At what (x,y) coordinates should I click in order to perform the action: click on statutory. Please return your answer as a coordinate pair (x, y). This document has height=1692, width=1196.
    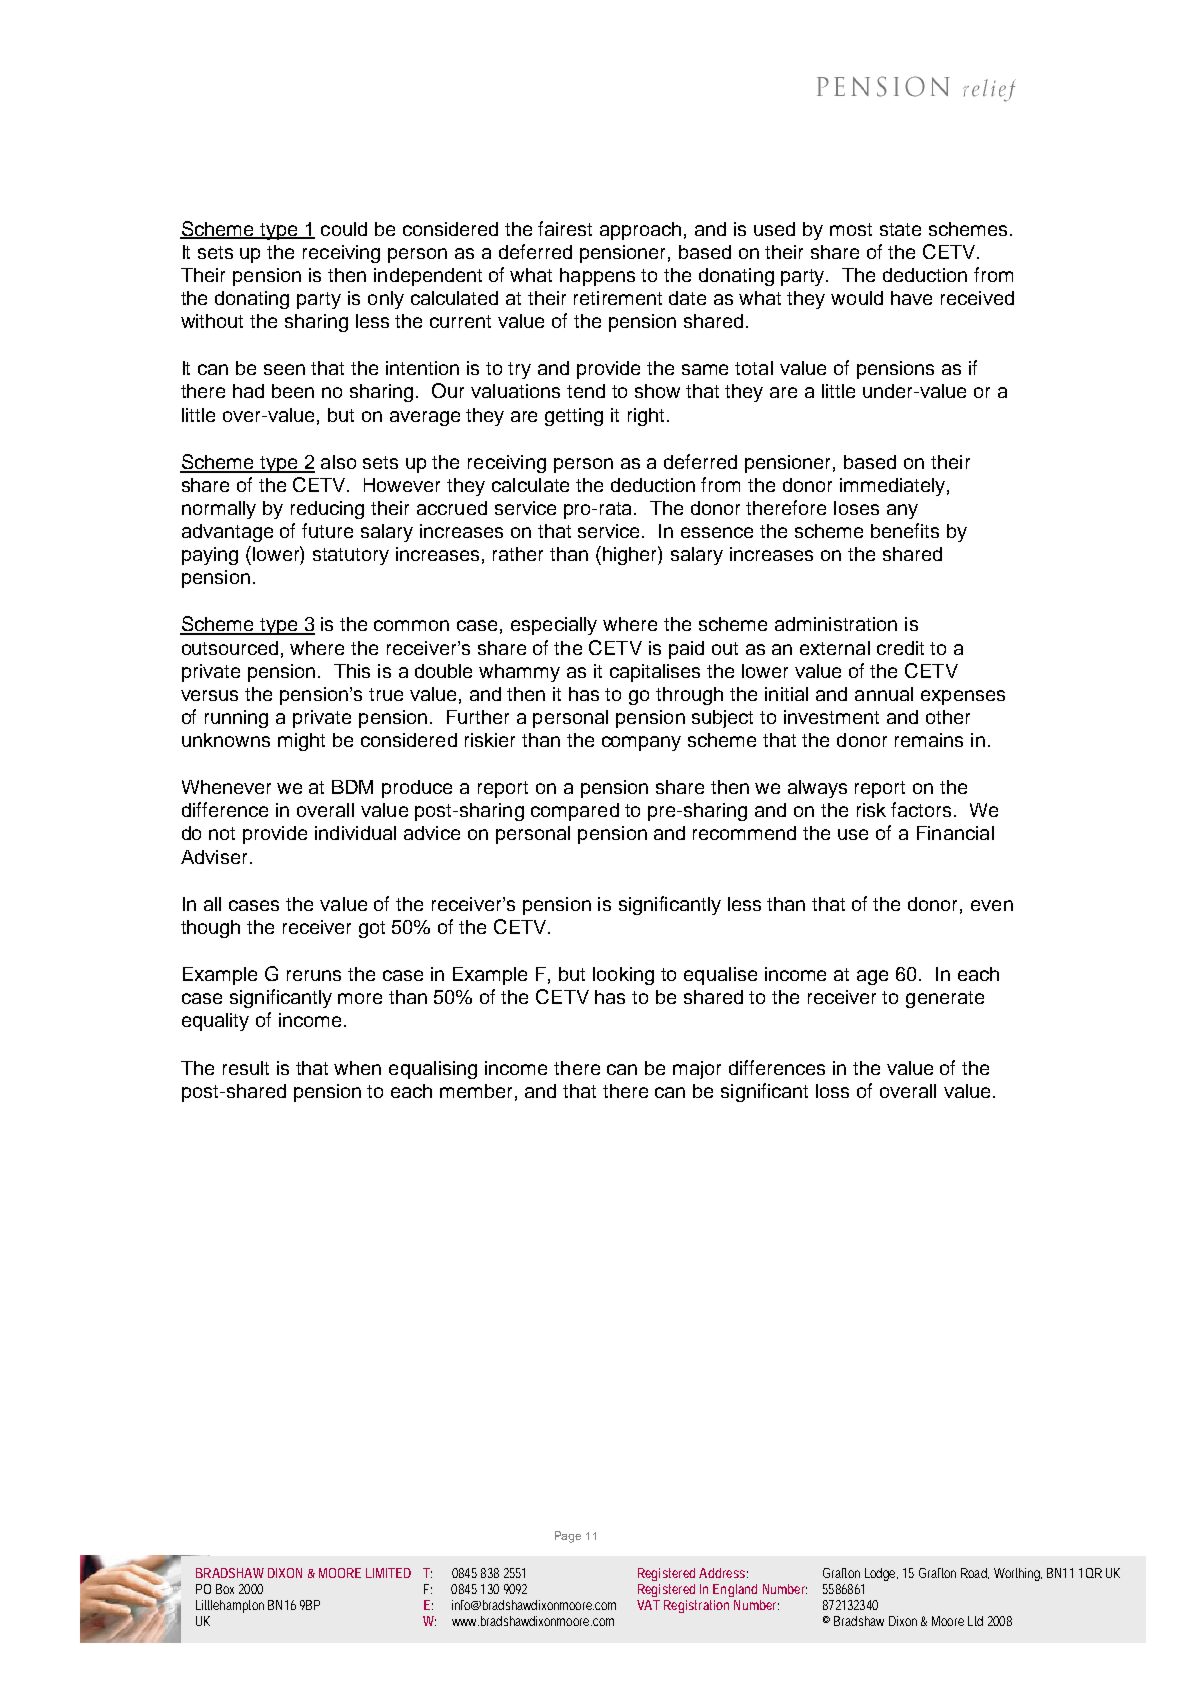
    Looking at the image, I should click on (351, 556).
